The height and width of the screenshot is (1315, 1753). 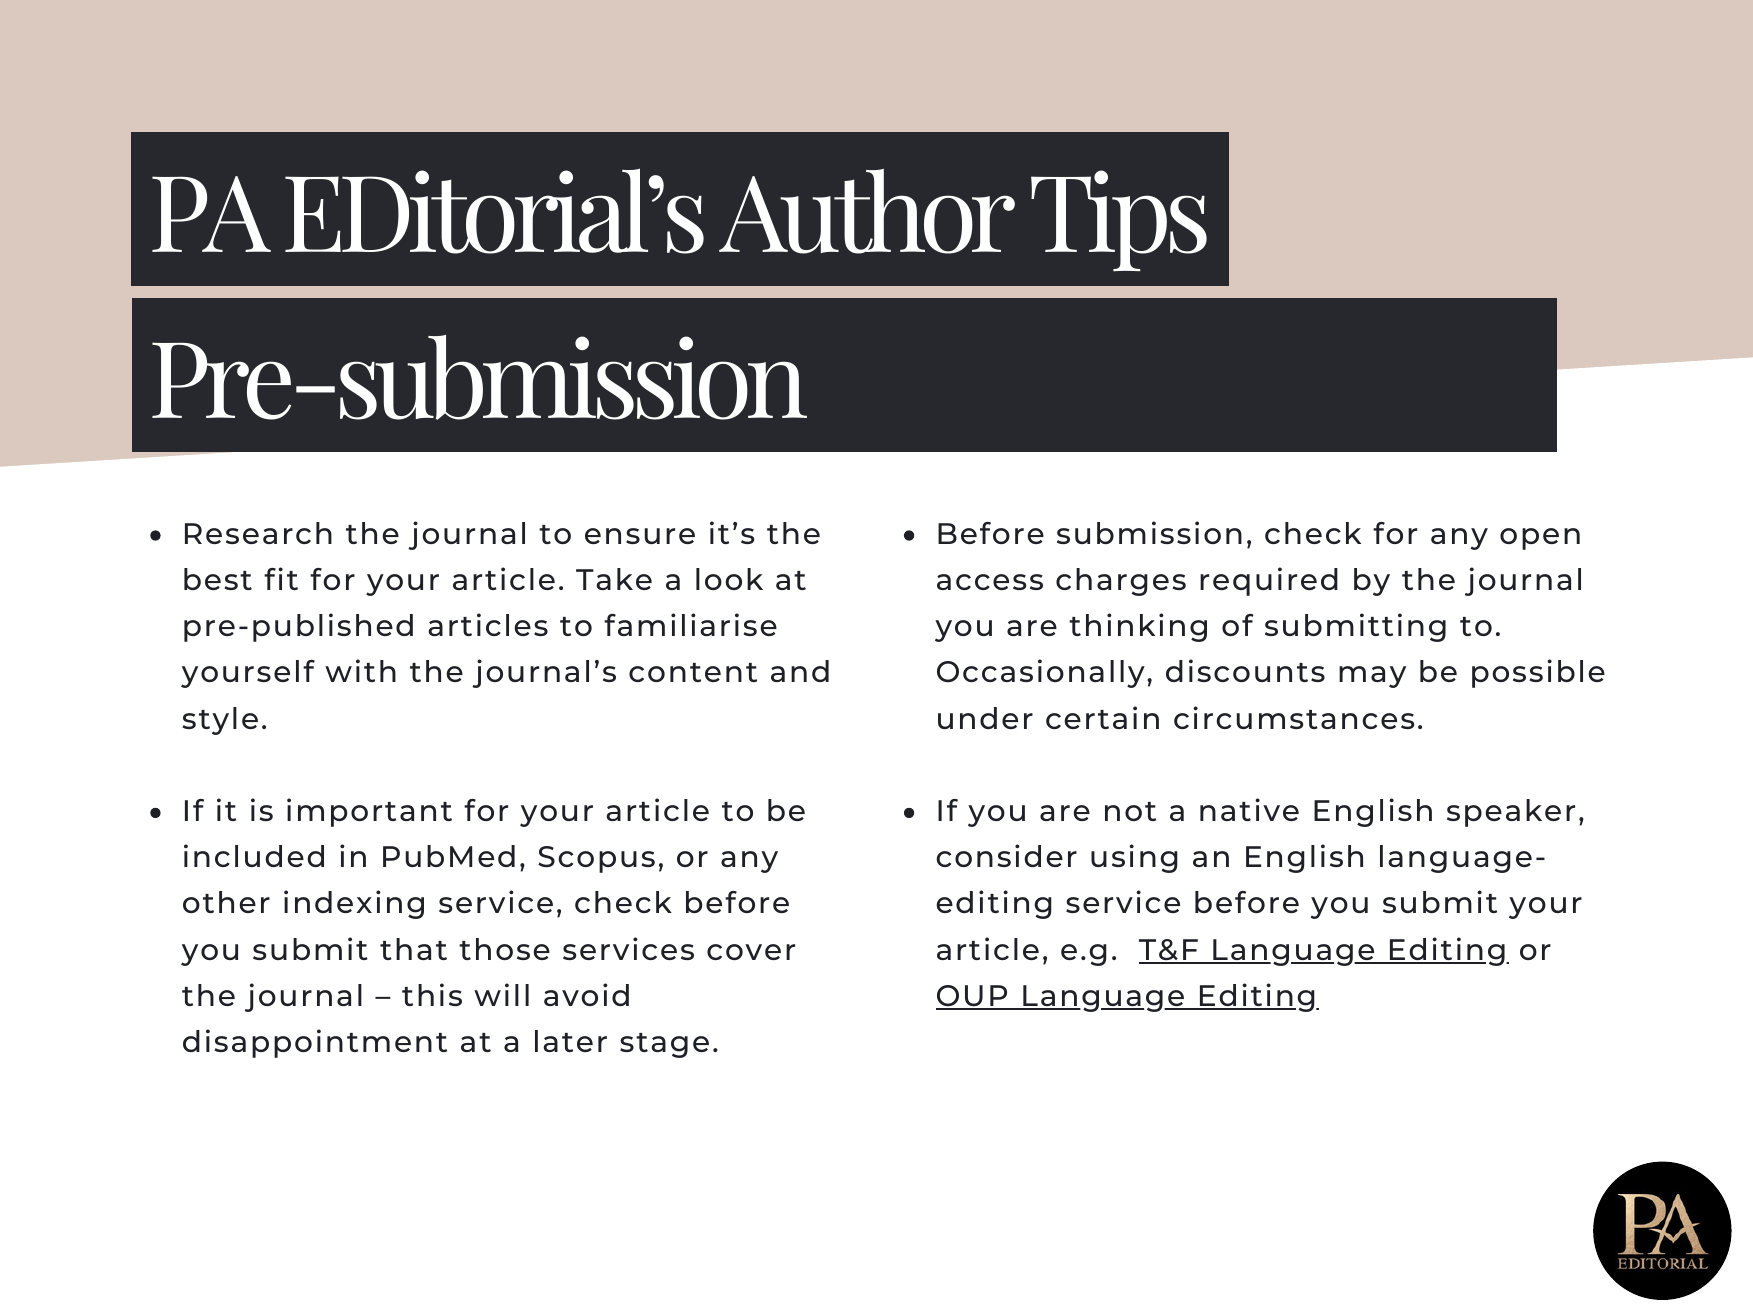 What do you see at coordinates (258, 533) in the screenshot?
I see `Research` at bounding box center [258, 533].
